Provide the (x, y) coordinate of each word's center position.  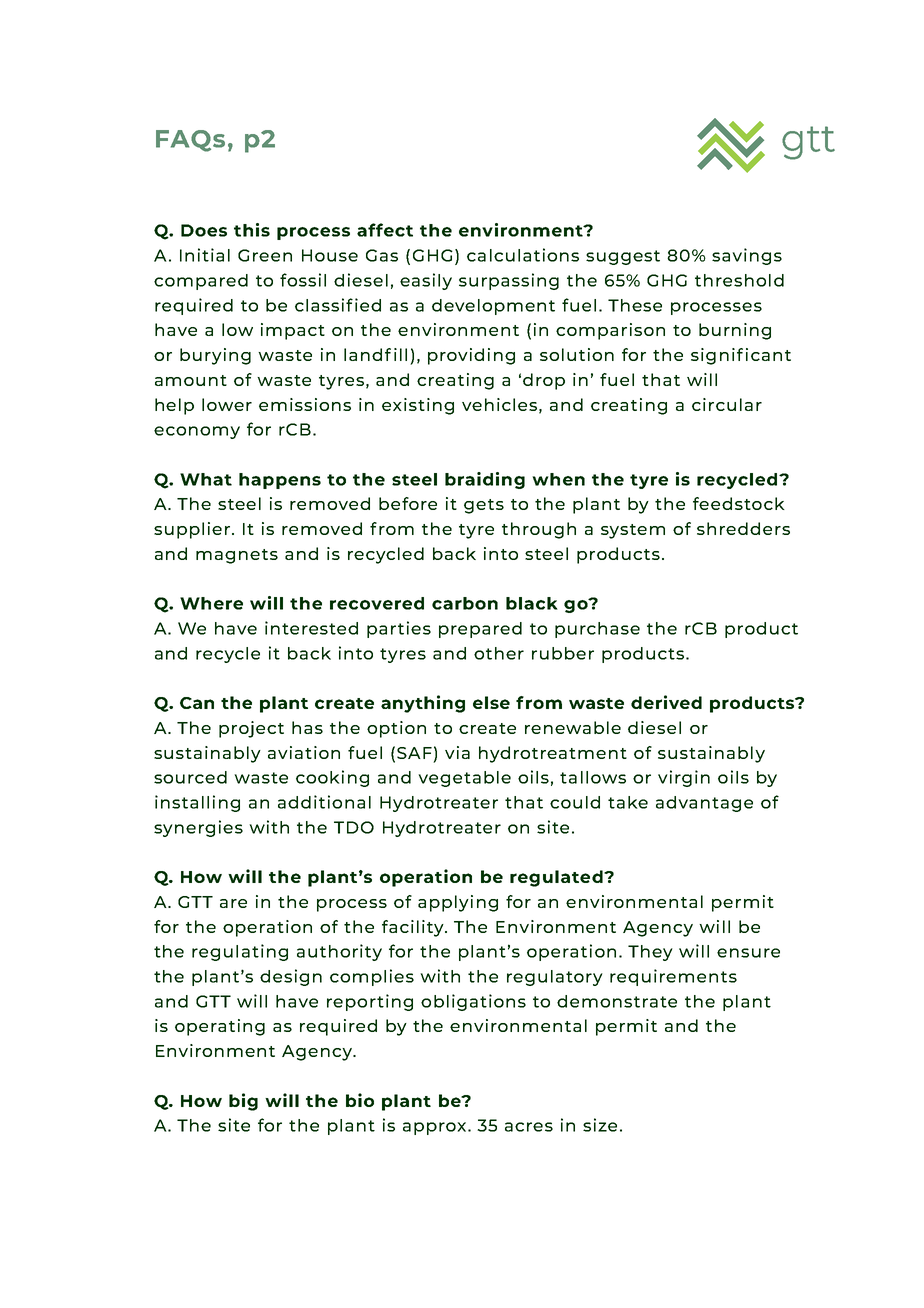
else (491, 702)
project (251, 729)
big (243, 1102)
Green (265, 255)
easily (426, 281)
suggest (623, 257)
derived (666, 702)
